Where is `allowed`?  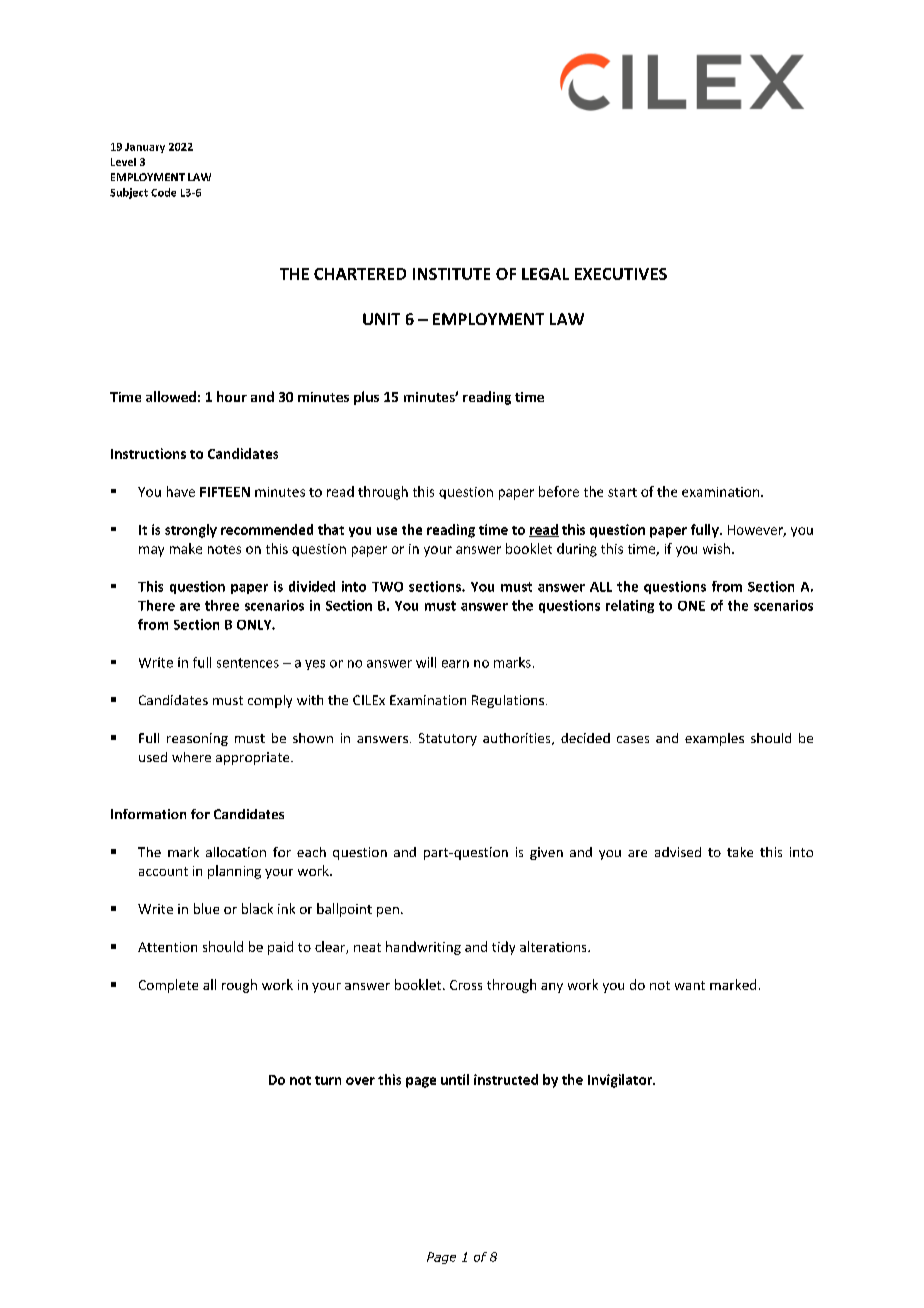
allowed is located at coordinates (171, 396).
